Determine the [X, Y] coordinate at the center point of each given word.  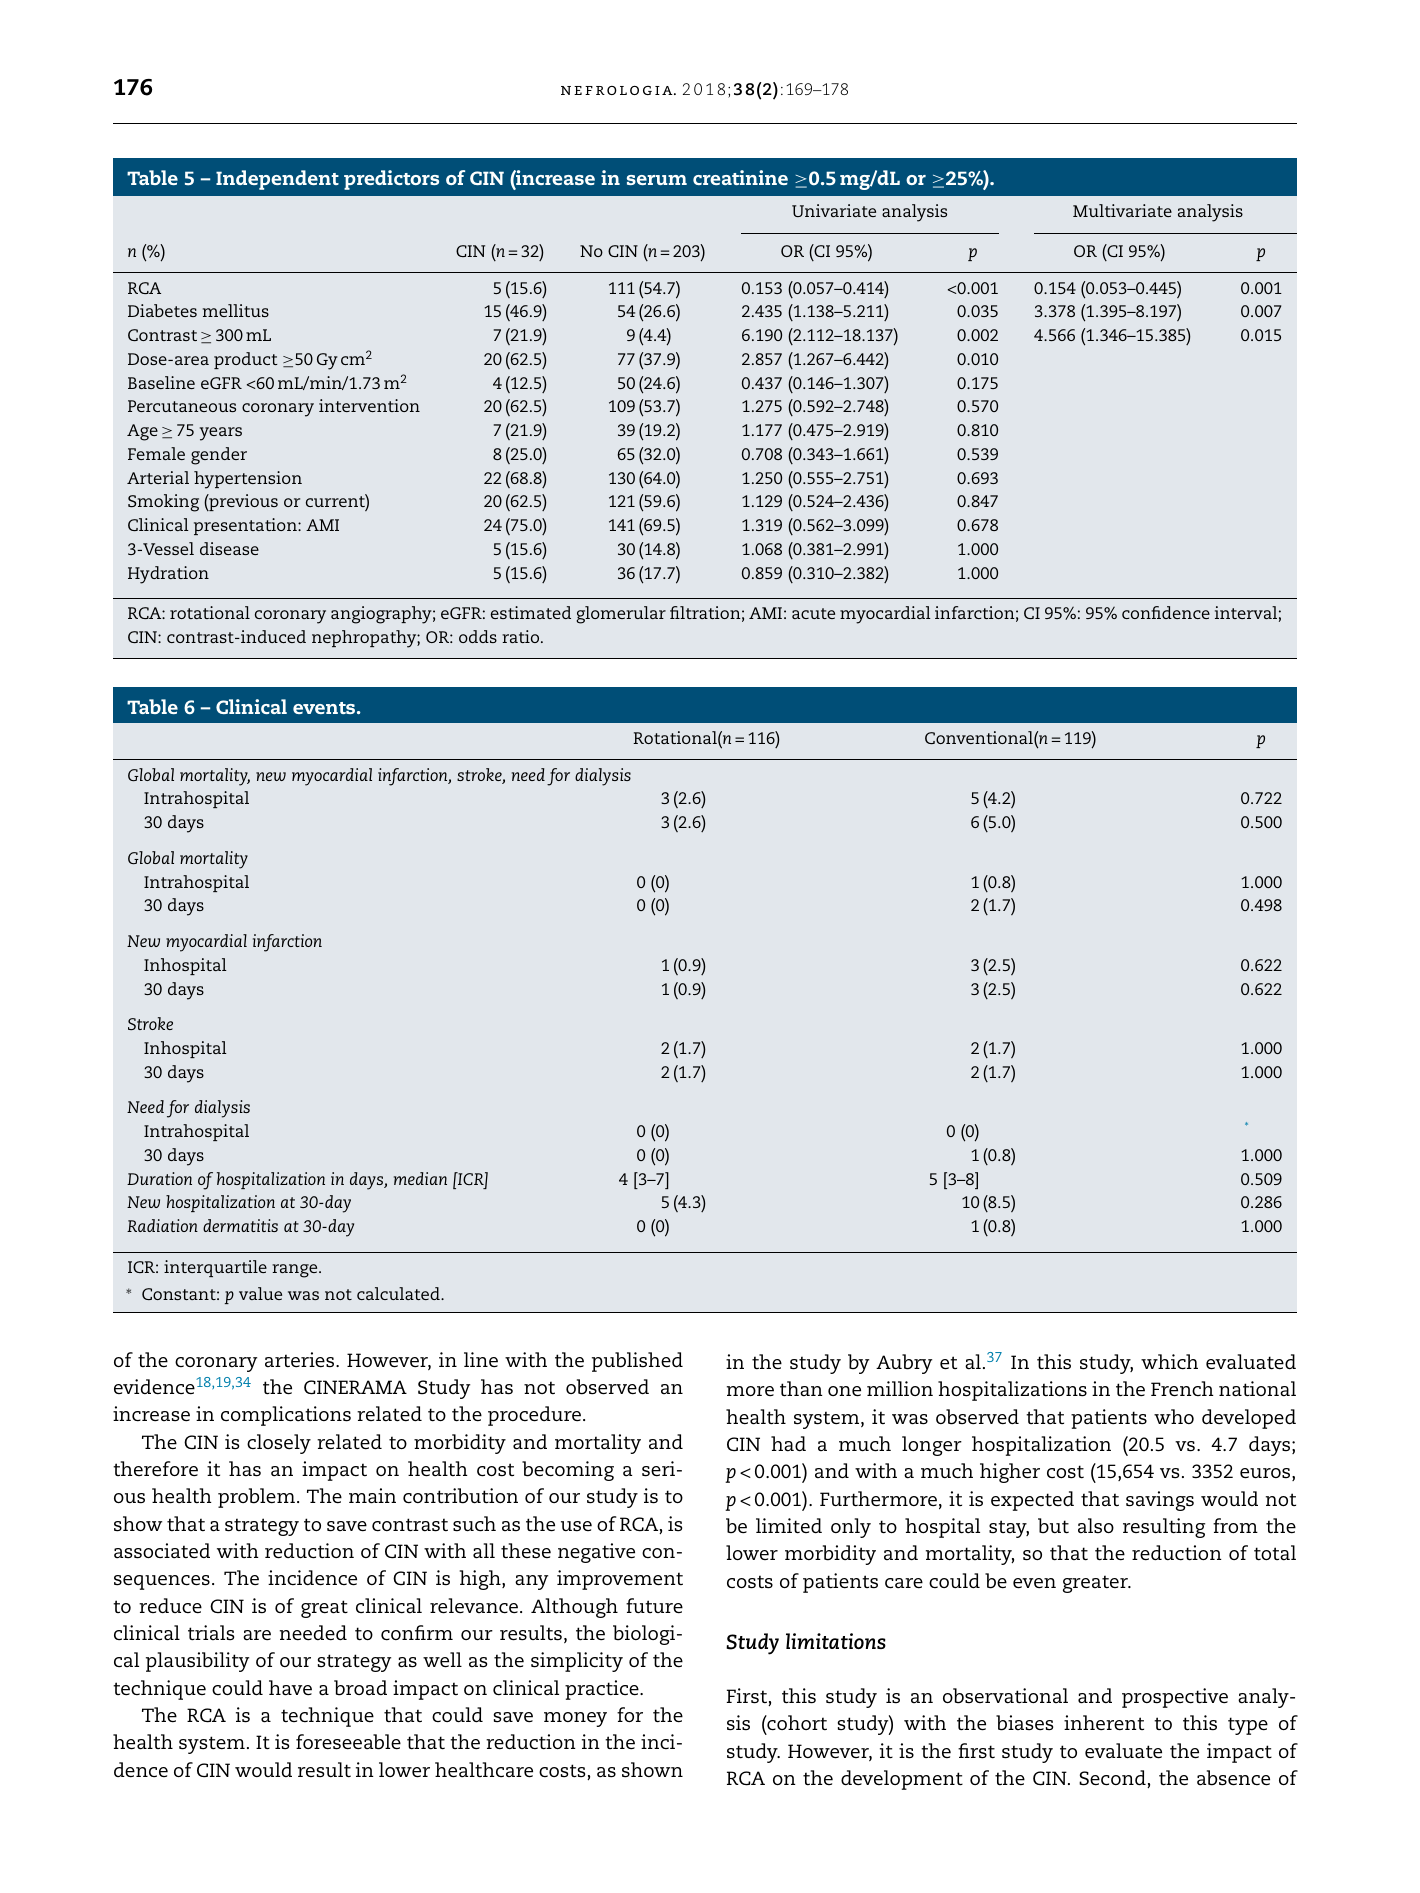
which [1169, 1362]
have [290, 1688]
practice [603, 1690]
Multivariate [1122, 210]
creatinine [740, 177]
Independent [277, 180]
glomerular [621, 615]
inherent [1104, 1723]
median [420, 1178]
